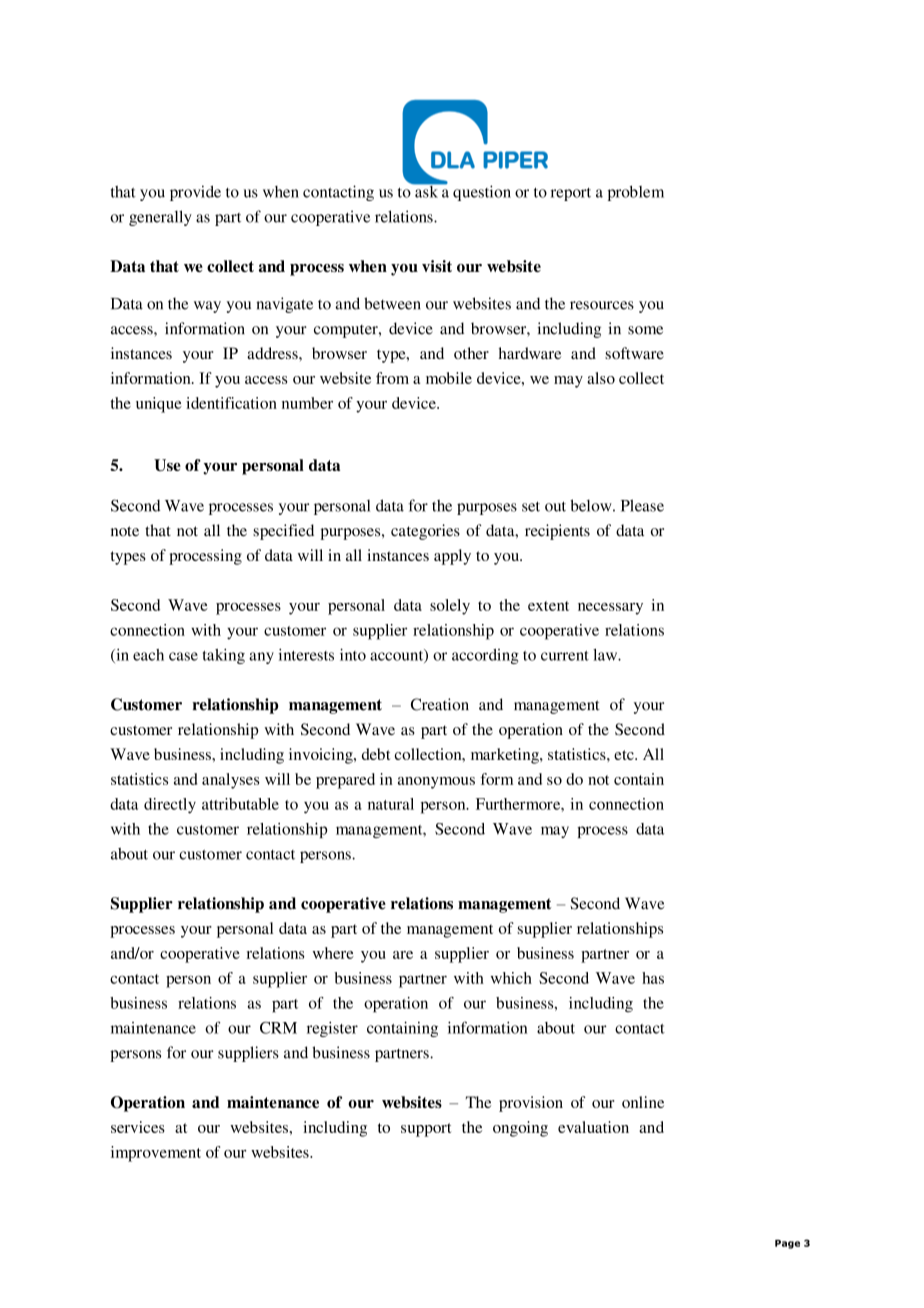 The height and width of the screenshot is (1308, 924). Describe the element at coordinates (440, 704) in the screenshot. I see `Creation` at that location.
